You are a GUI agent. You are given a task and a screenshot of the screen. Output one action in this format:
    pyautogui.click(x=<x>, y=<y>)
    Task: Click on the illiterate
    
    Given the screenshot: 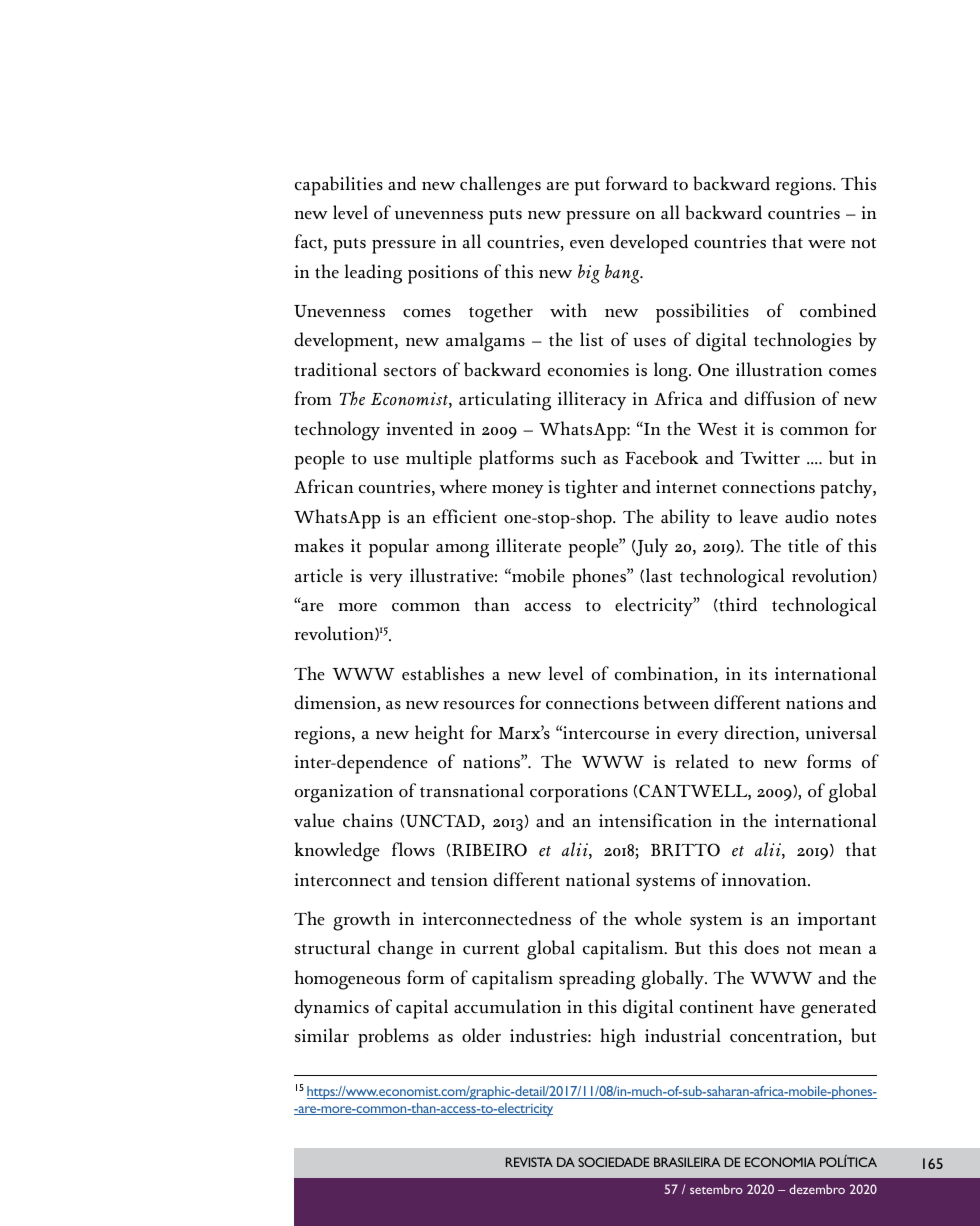 What is the action you would take?
    pyautogui.click(x=528, y=545)
